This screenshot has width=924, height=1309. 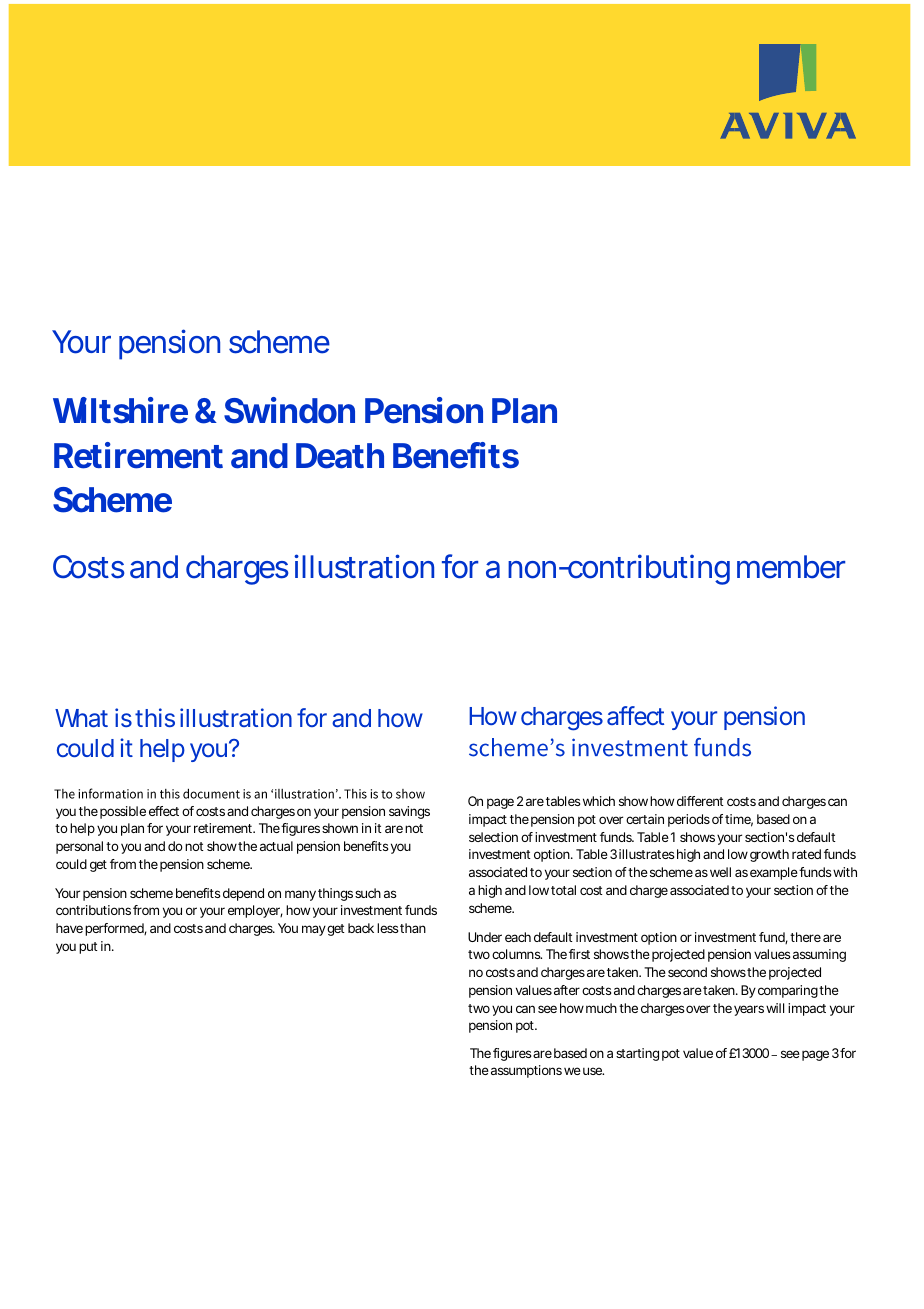 I want to click on member, so click(x=791, y=567).
